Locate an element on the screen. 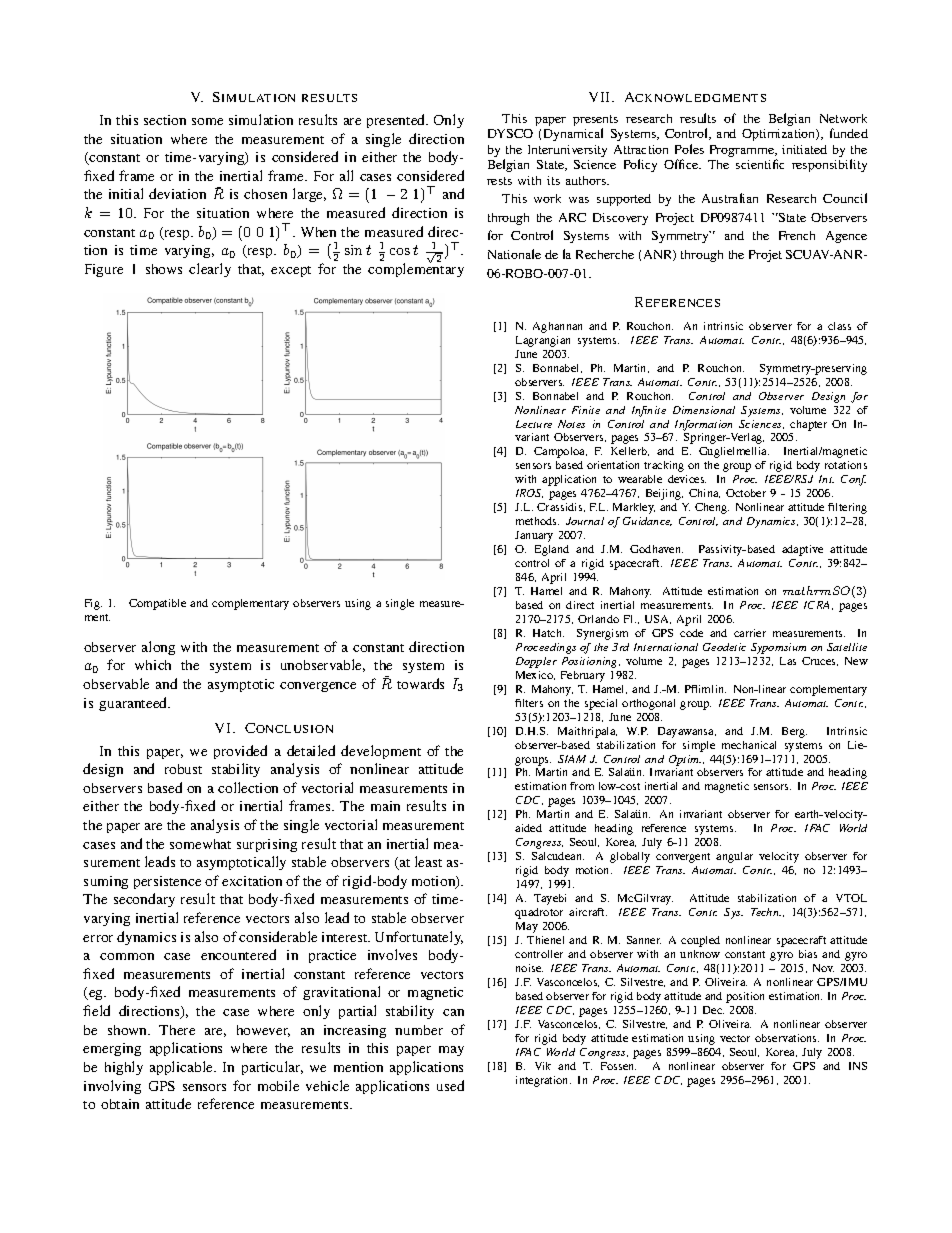  surprising is located at coordinates (267, 845).
